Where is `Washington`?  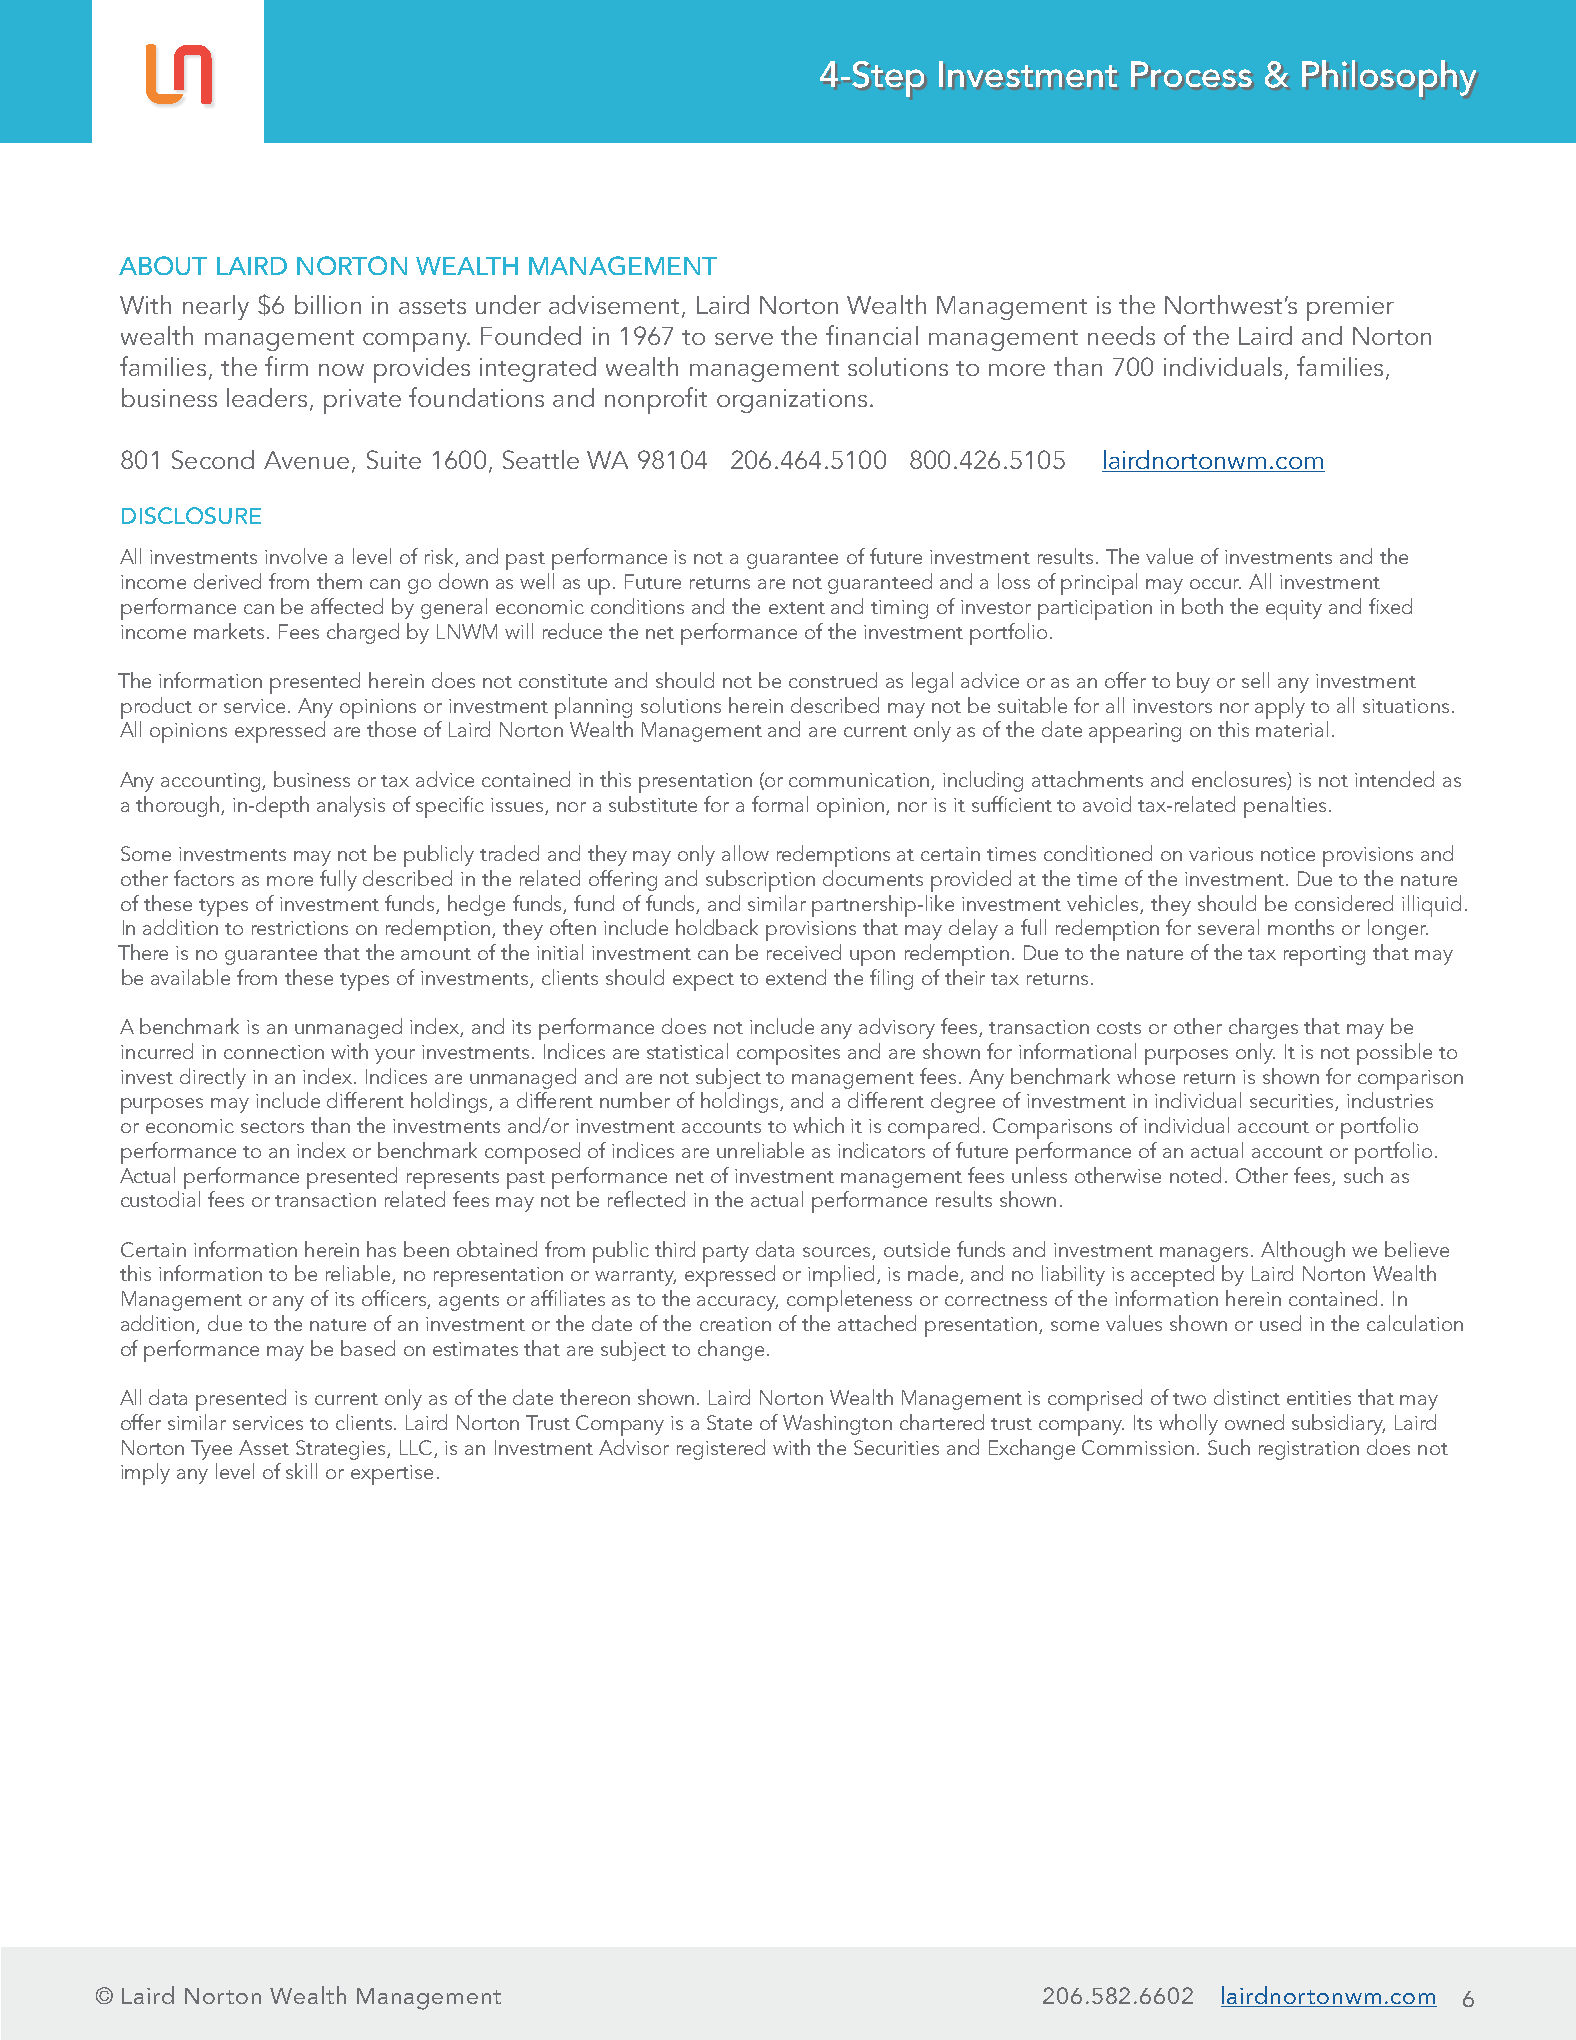
Washington is located at coordinates (837, 1424).
